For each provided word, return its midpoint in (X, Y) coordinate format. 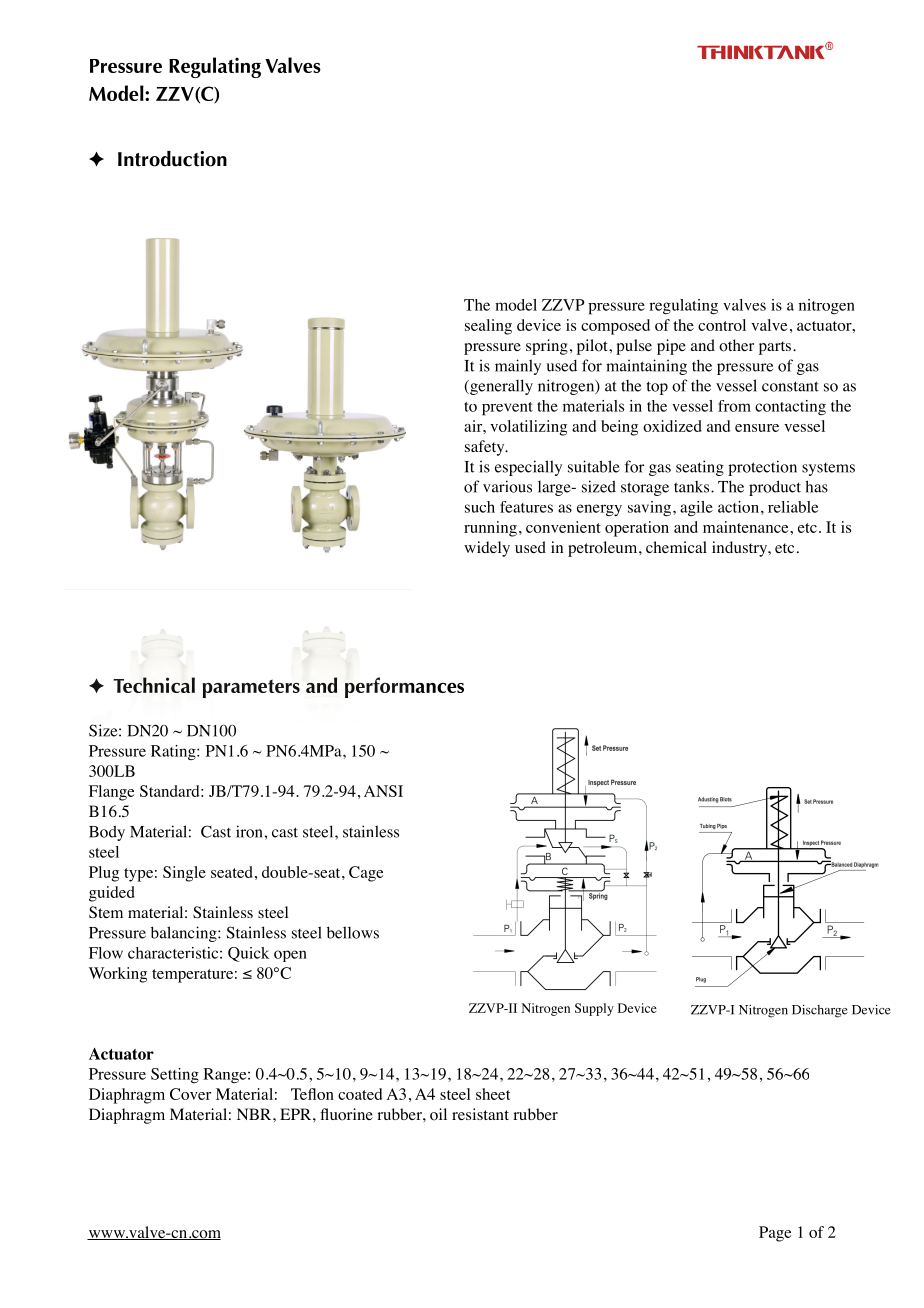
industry (741, 549)
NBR (255, 1114)
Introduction (172, 159)
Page (775, 1234)
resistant (480, 1114)
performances (404, 687)
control (722, 325)
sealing (488, 327)
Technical (154, 685)
